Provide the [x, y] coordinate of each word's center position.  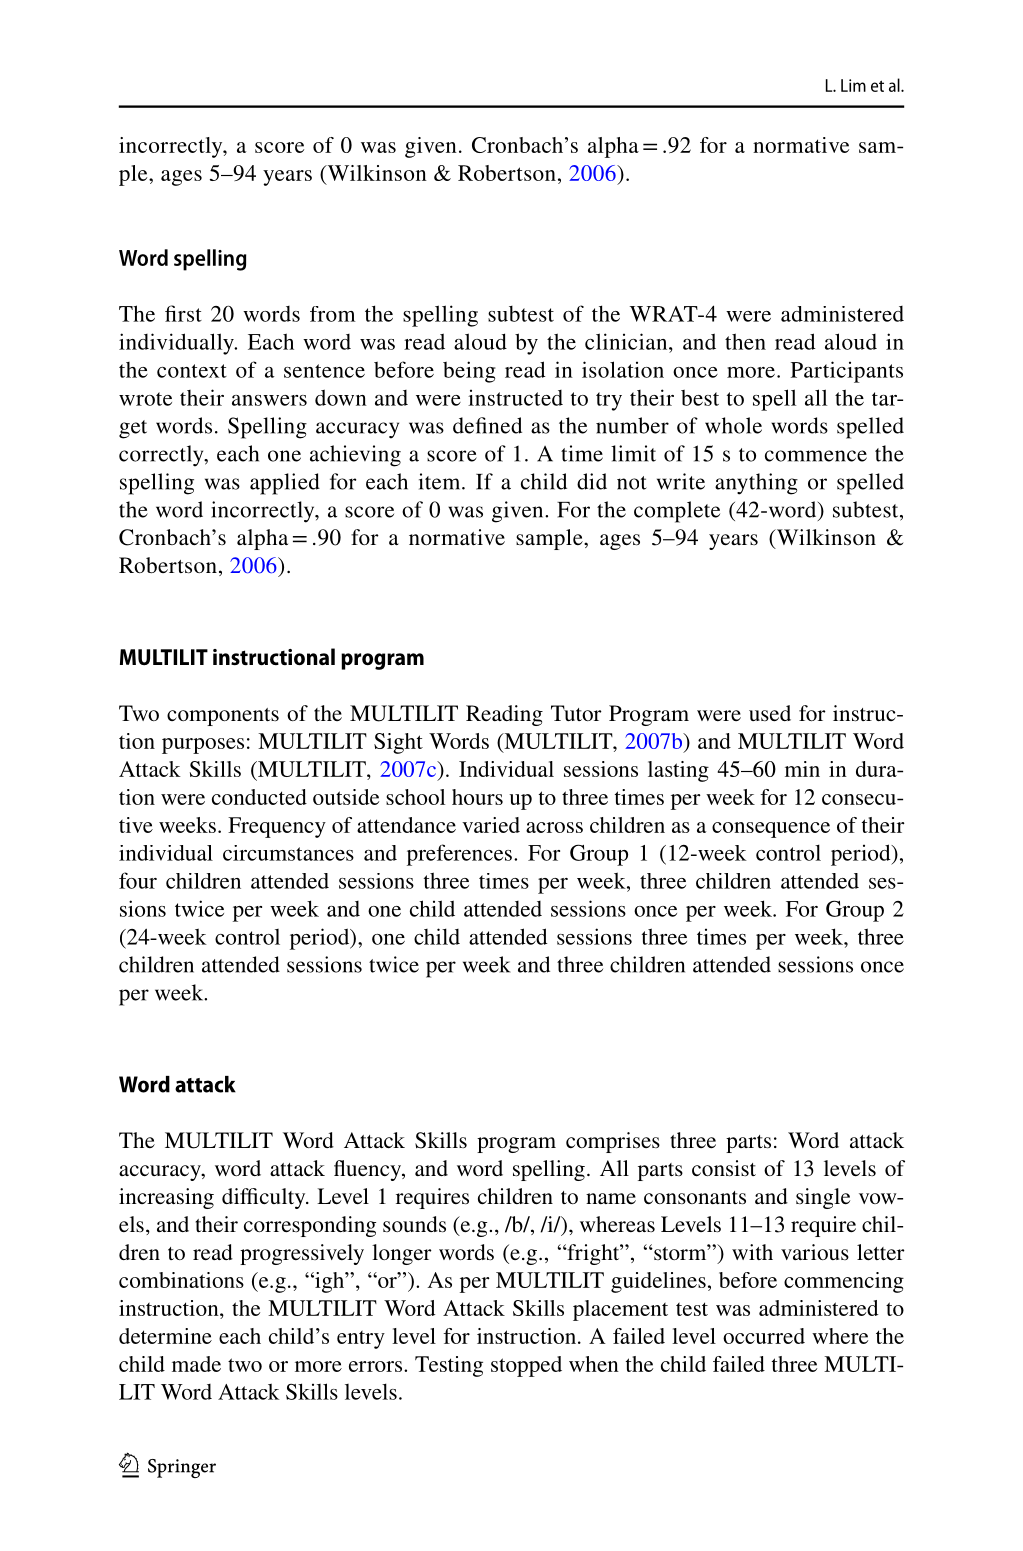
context [192, 371]
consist [724, 1168]
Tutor [576, 713]
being [469, 372]
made [196, 1364]
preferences [459, 855]
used [770, 713]
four [138, 880]
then [745, 341]
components [223, 717]
